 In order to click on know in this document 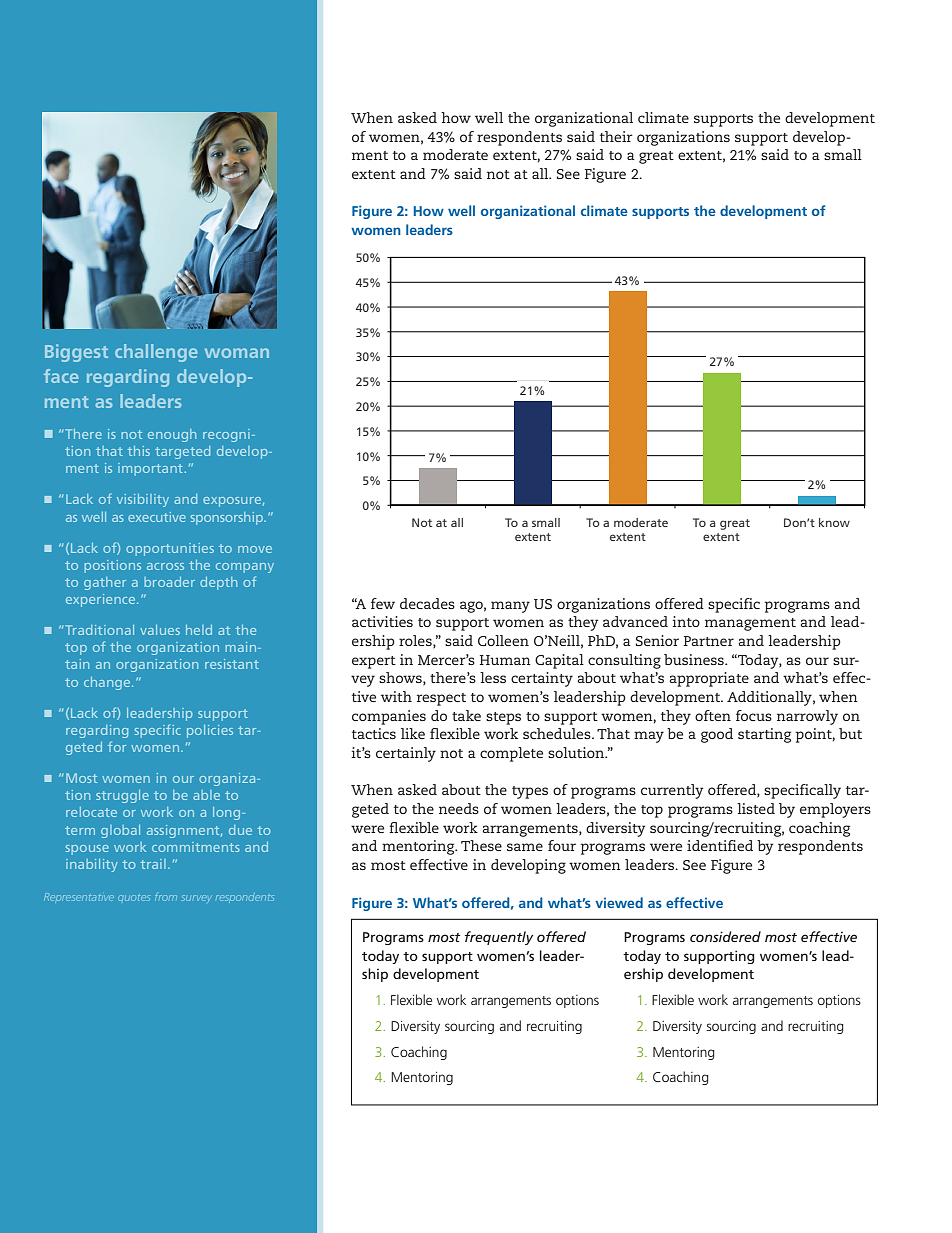, I will do `click(834, 522)`.
